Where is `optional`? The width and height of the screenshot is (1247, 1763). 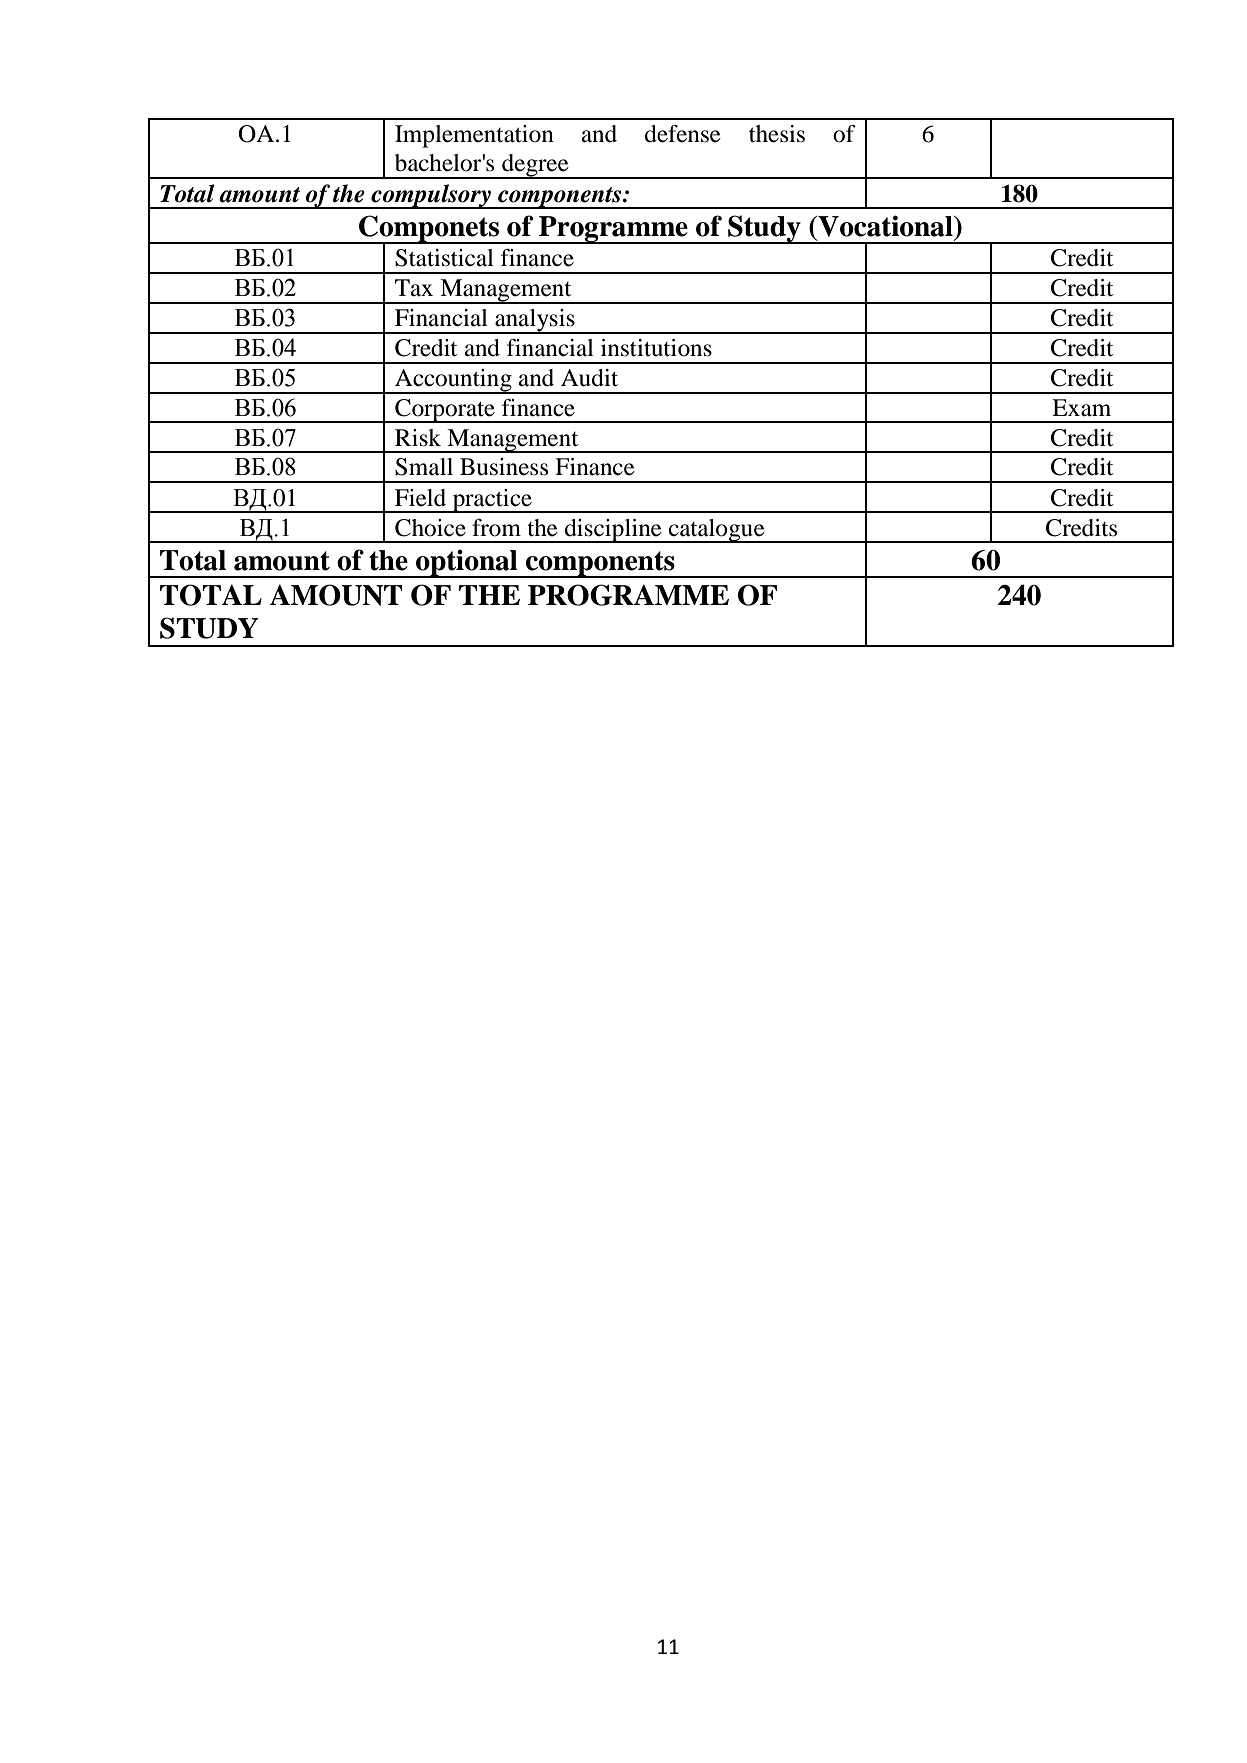 optional is located at coordinates (467, 563).
